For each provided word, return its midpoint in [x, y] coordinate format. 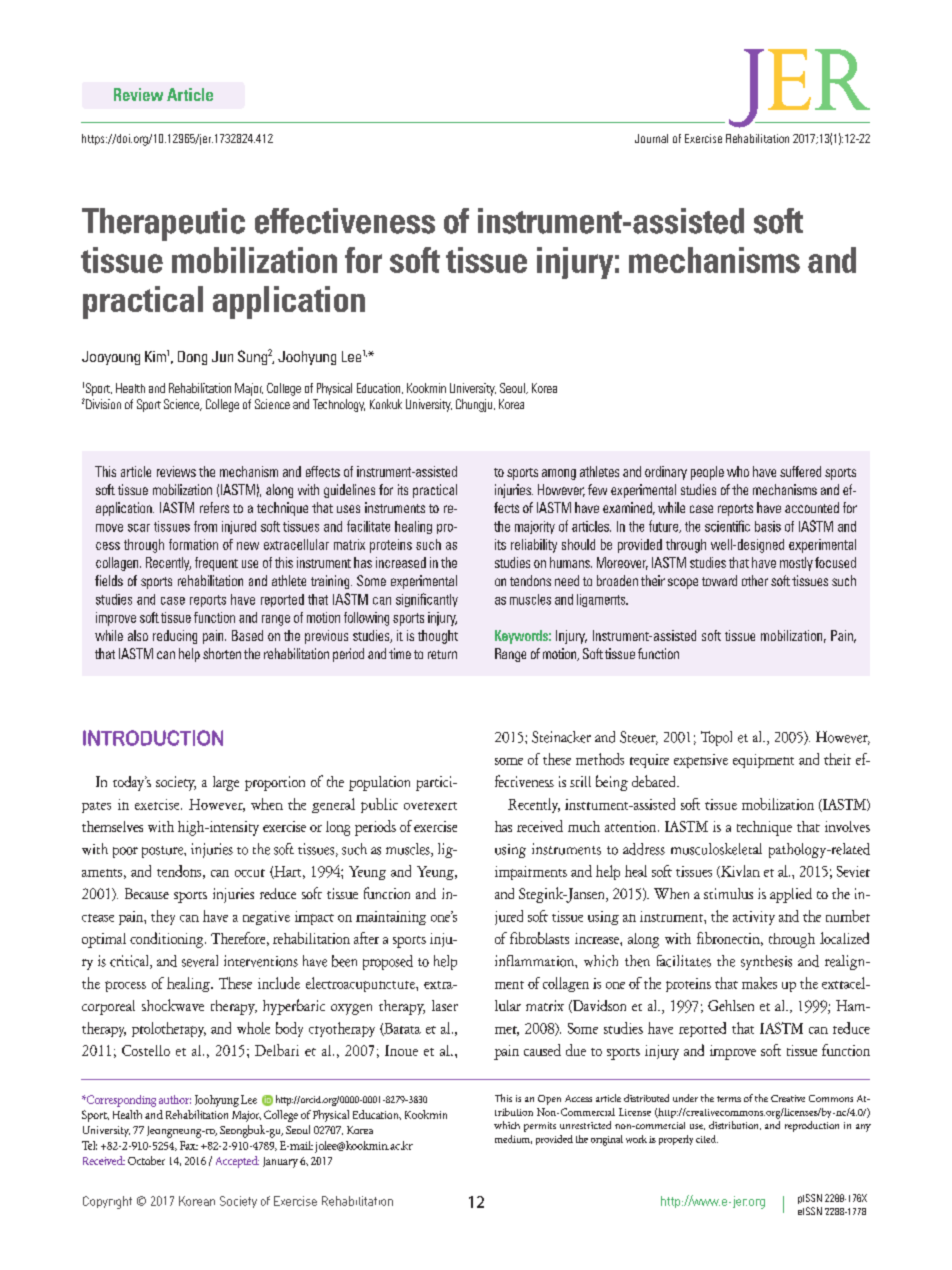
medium [513, 1139]
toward [719, 580]
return [442, 654]
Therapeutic [163, 224]
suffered [800, 471]
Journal [651, 138]
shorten [222, 653]
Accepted [237, 1162]
